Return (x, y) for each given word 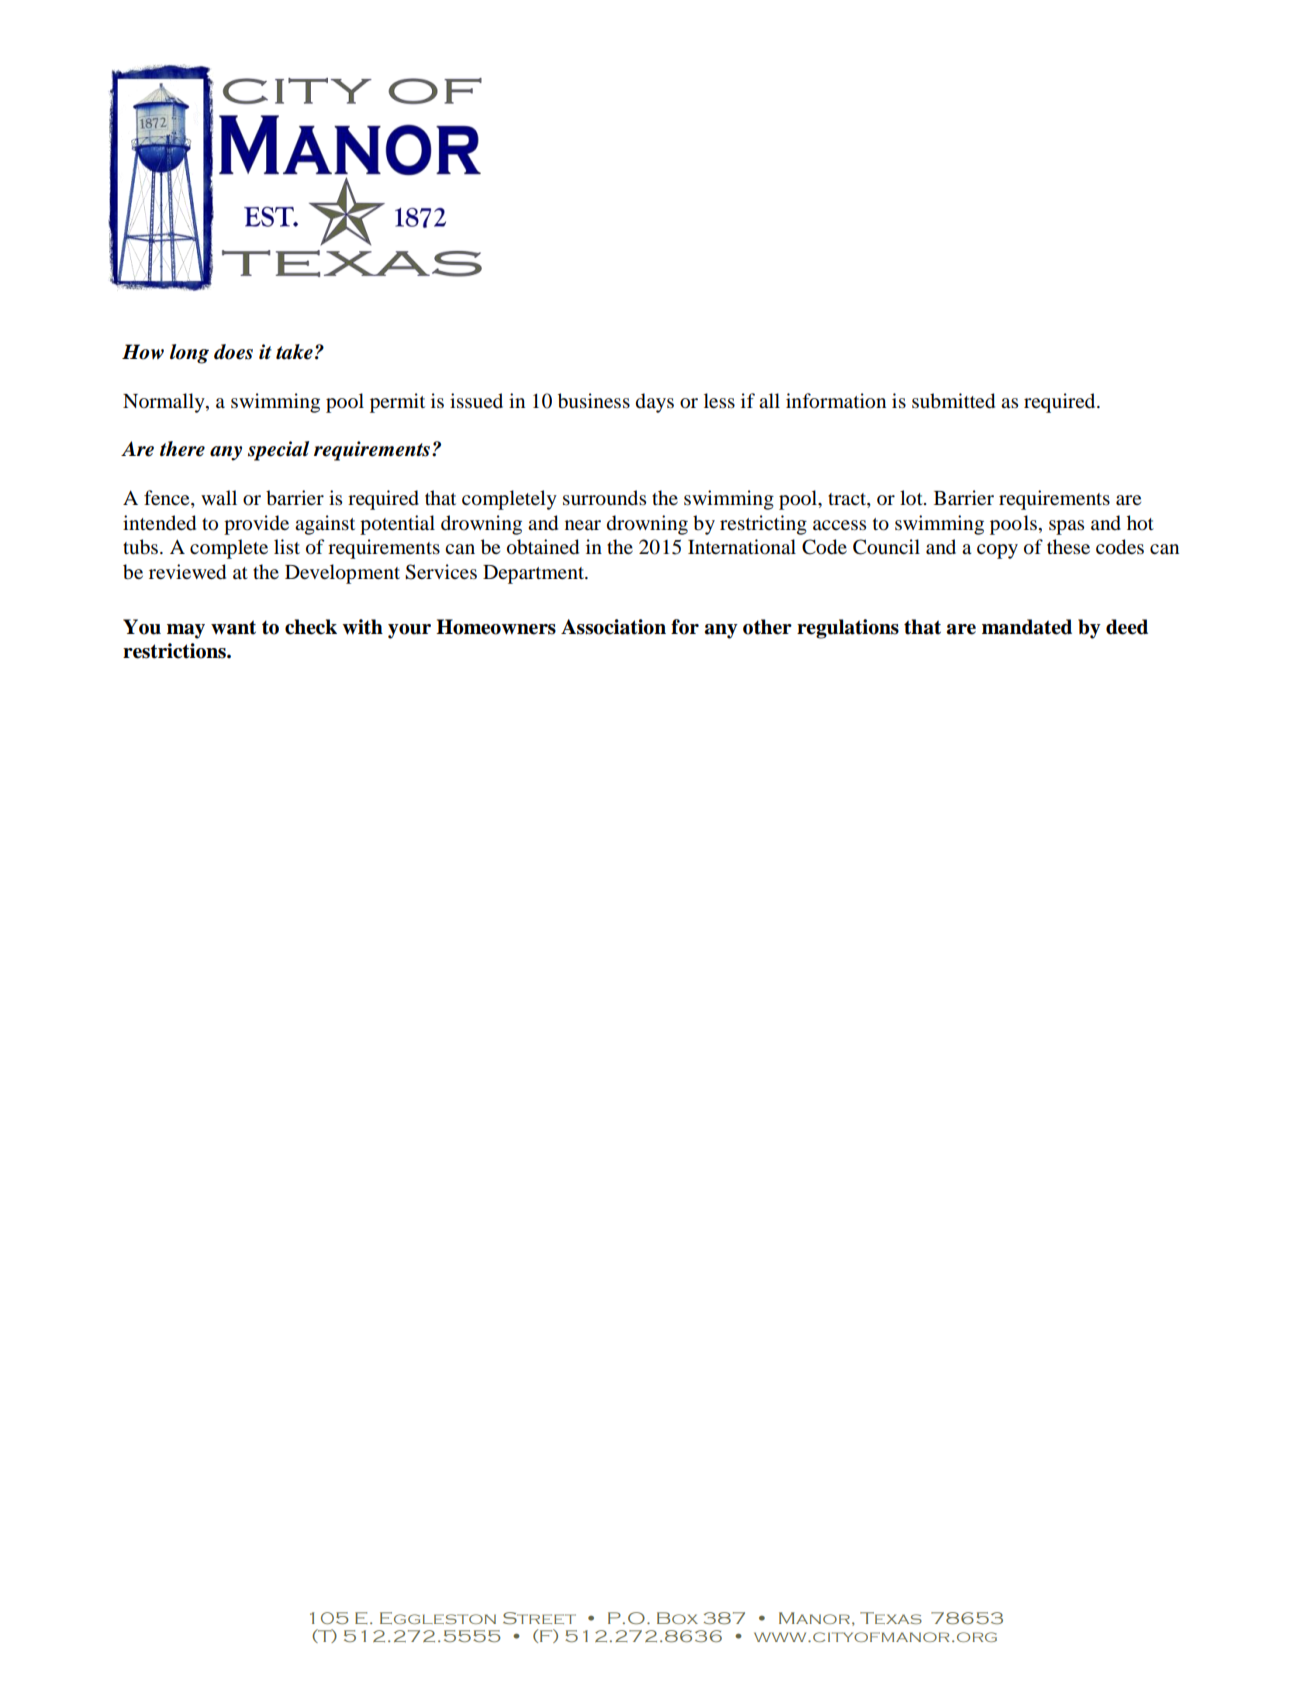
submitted (953, 401)
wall (219, 498)
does (233, 352)
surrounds (604, 498)
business (594, 401)
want (233, 627)
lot (912, 498)
